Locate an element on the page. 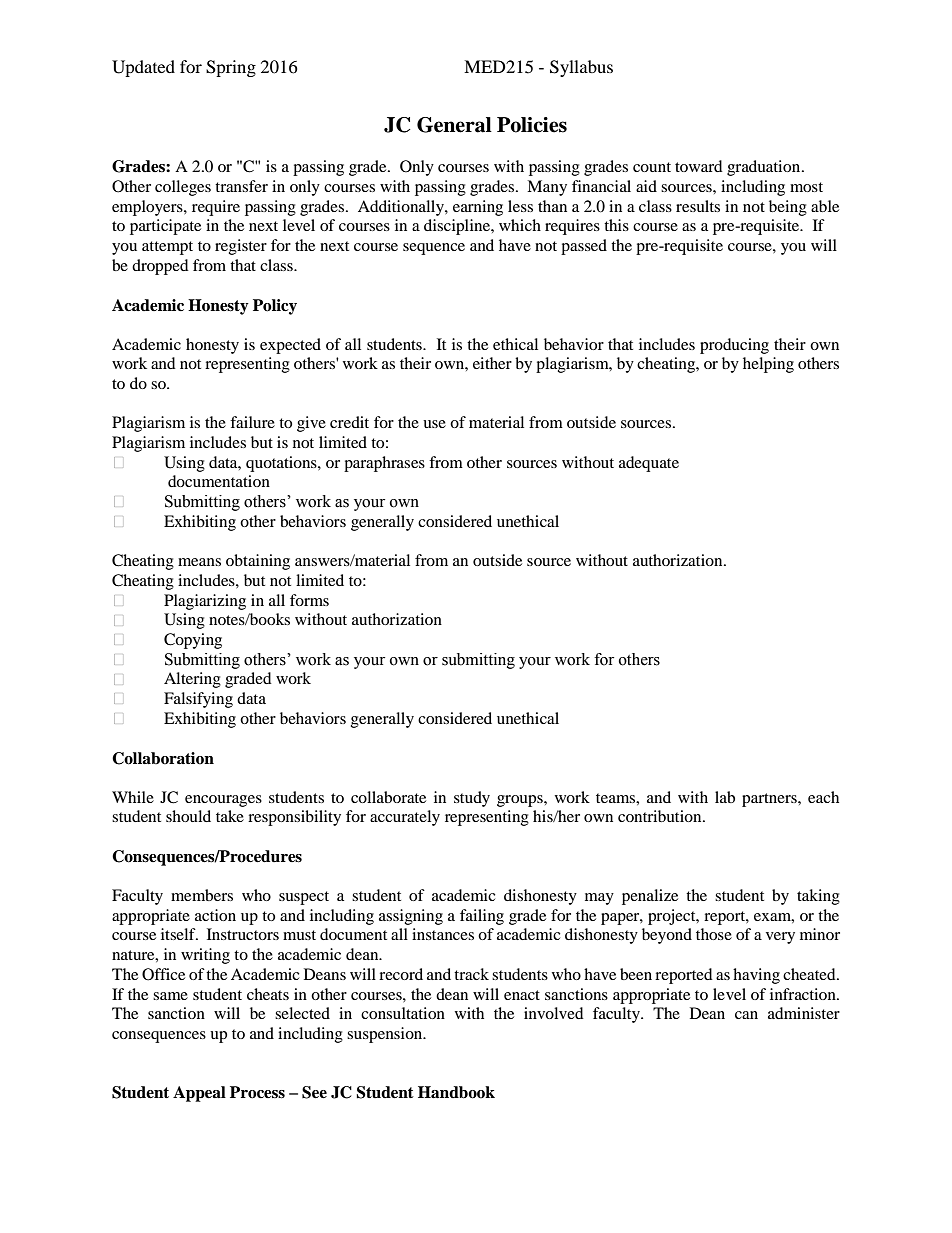 The image size is (952, 1233). Spring is located at coordinates (231, 68).
